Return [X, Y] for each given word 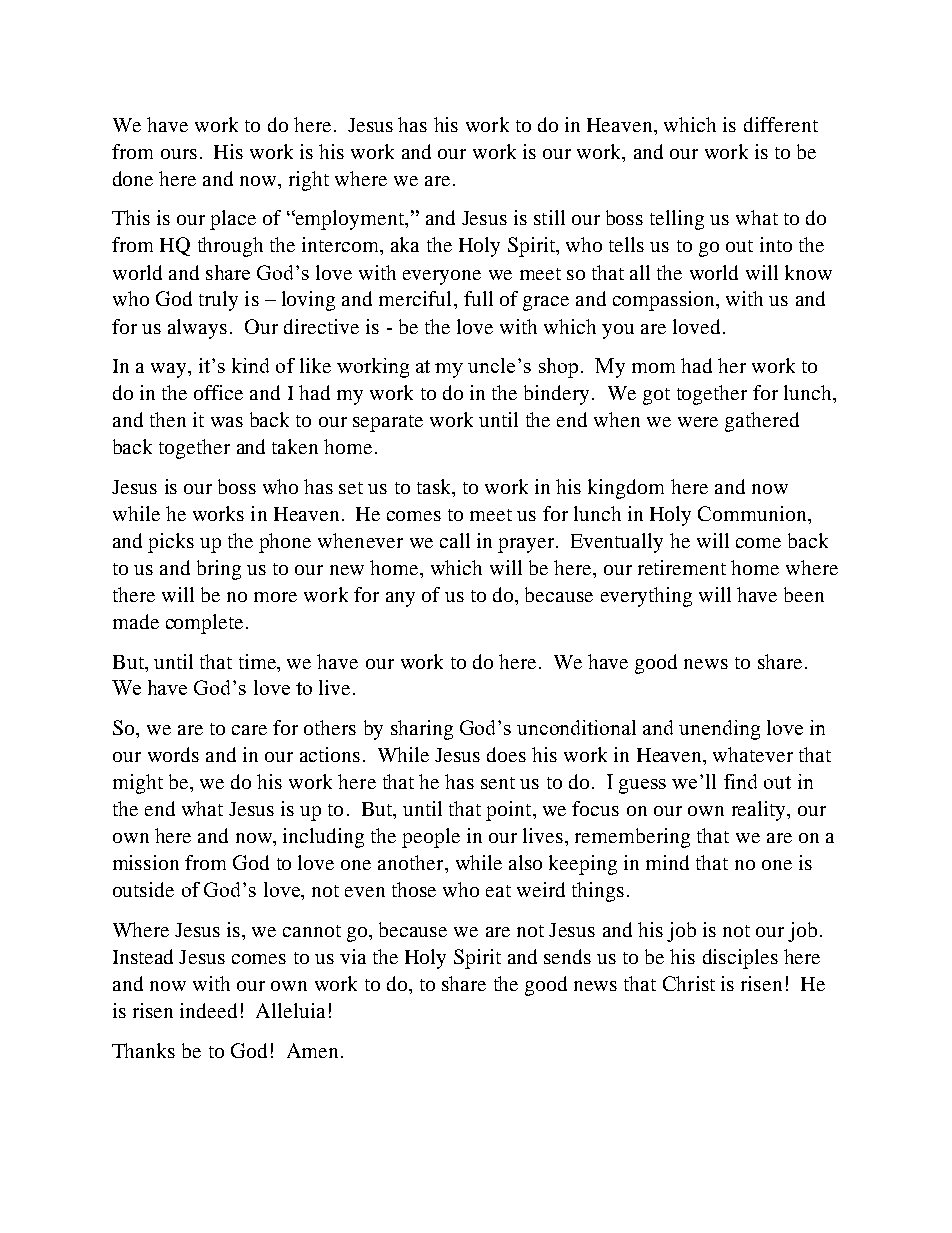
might [138, 784]
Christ [689, 983]
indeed [208, 1010]
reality [760, 811]
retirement [682, 567]
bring [219, 570]
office [218, 392]
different [781, 124]
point [510, 811]
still [549, 217]
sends [567, 956]
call [455, 540]
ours [179, 154]
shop [558, 368]
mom [653, 368]
